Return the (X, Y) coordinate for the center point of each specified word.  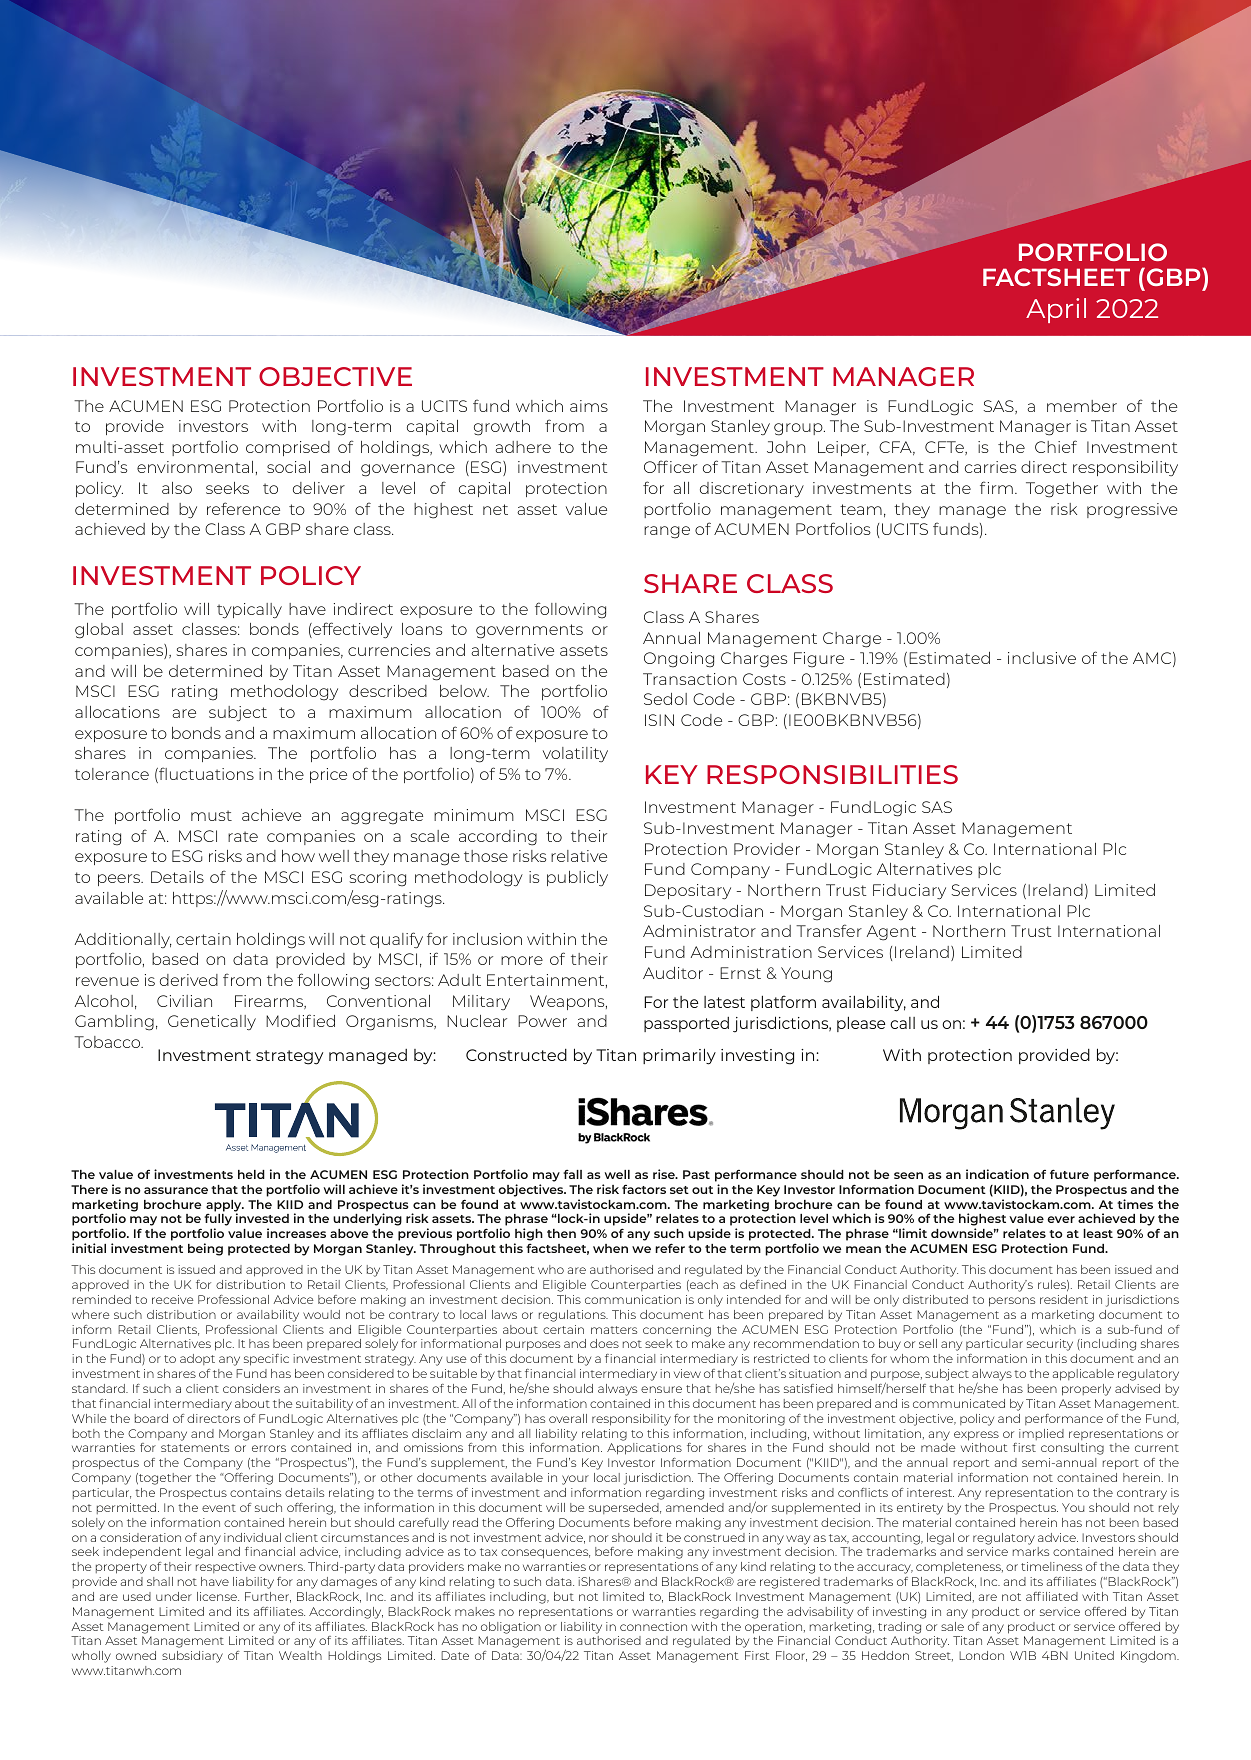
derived (189, 980)
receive (173, 1299)
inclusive (1042, 658)
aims (589, 406)
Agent (891, 933)
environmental (195, 467)
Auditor (673, 973)
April (1056, 310)
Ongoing (679, 660)
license (218, 1596)
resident (1064, 1299)
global (99, 631)
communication (633, 1299)
